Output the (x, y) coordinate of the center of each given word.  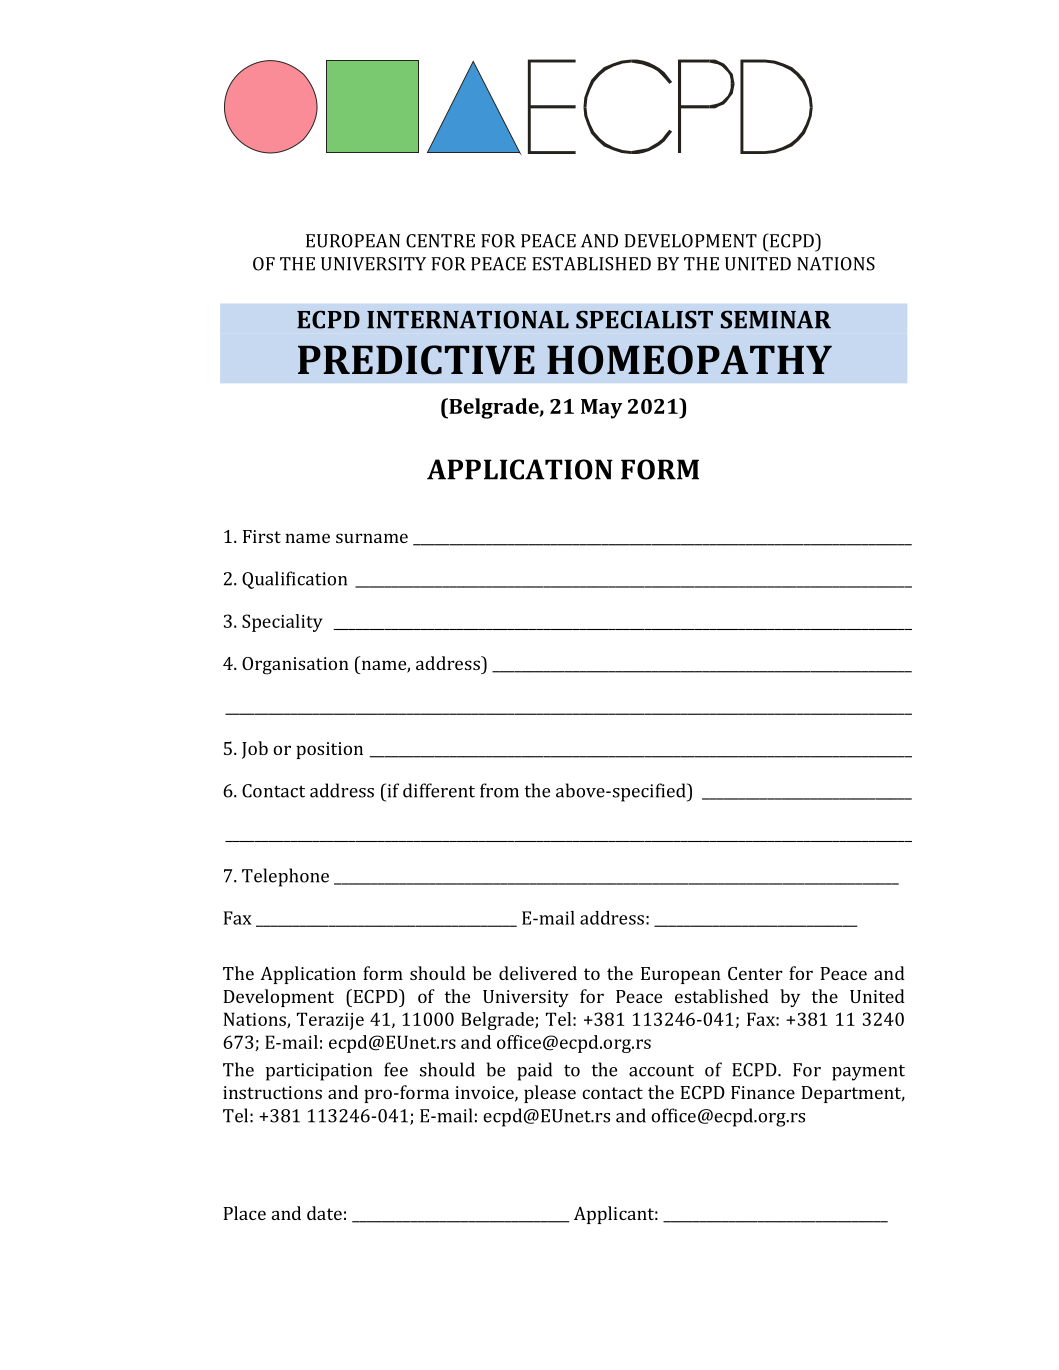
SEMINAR (776, 319)
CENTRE (440, 241)
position (329, 750)
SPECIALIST (644, 319)
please (550, 1094)
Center (755, 973)
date (324, 1213)
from (499, 790)
